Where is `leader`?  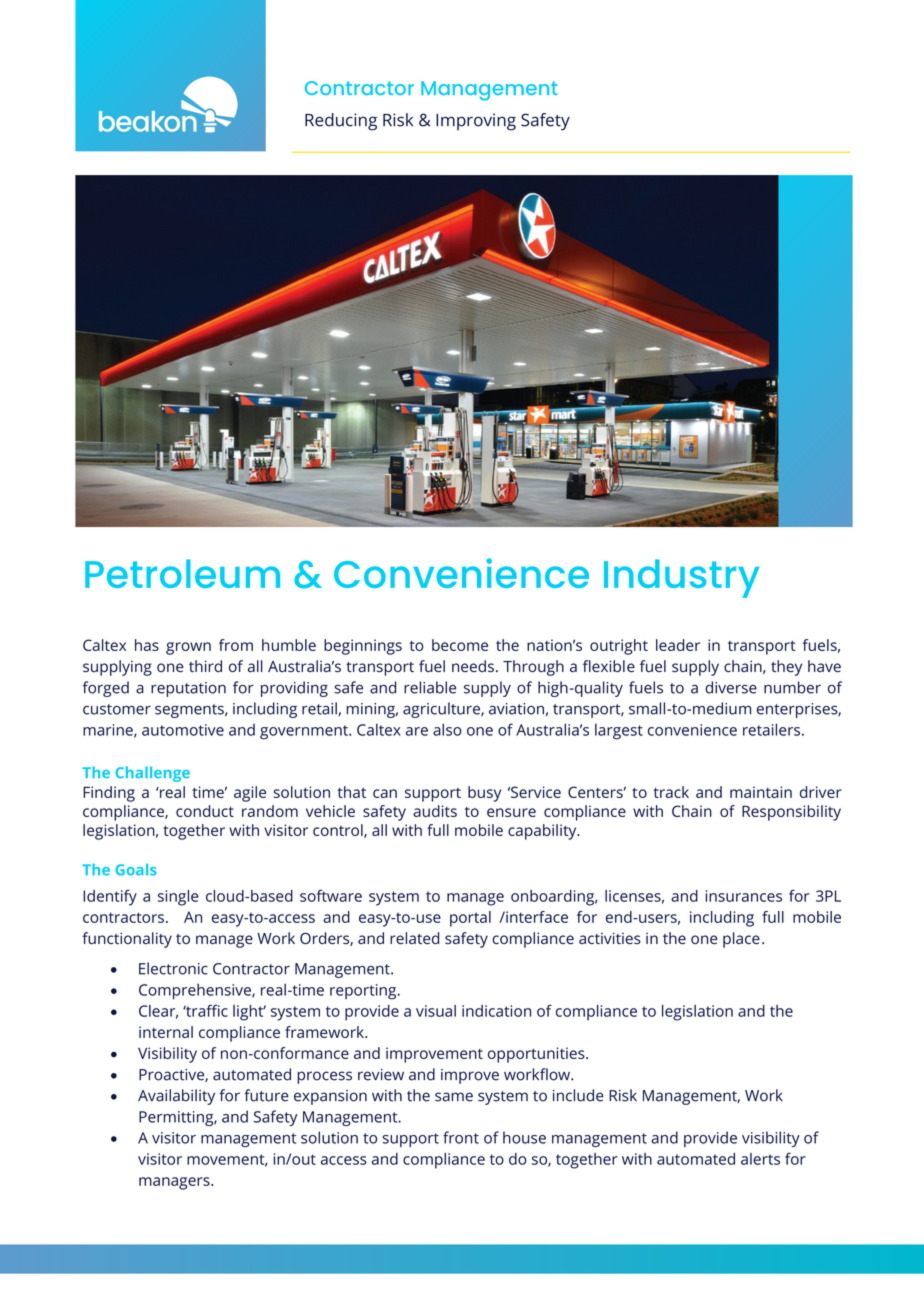 leader is located at coordinates (678, 645).
